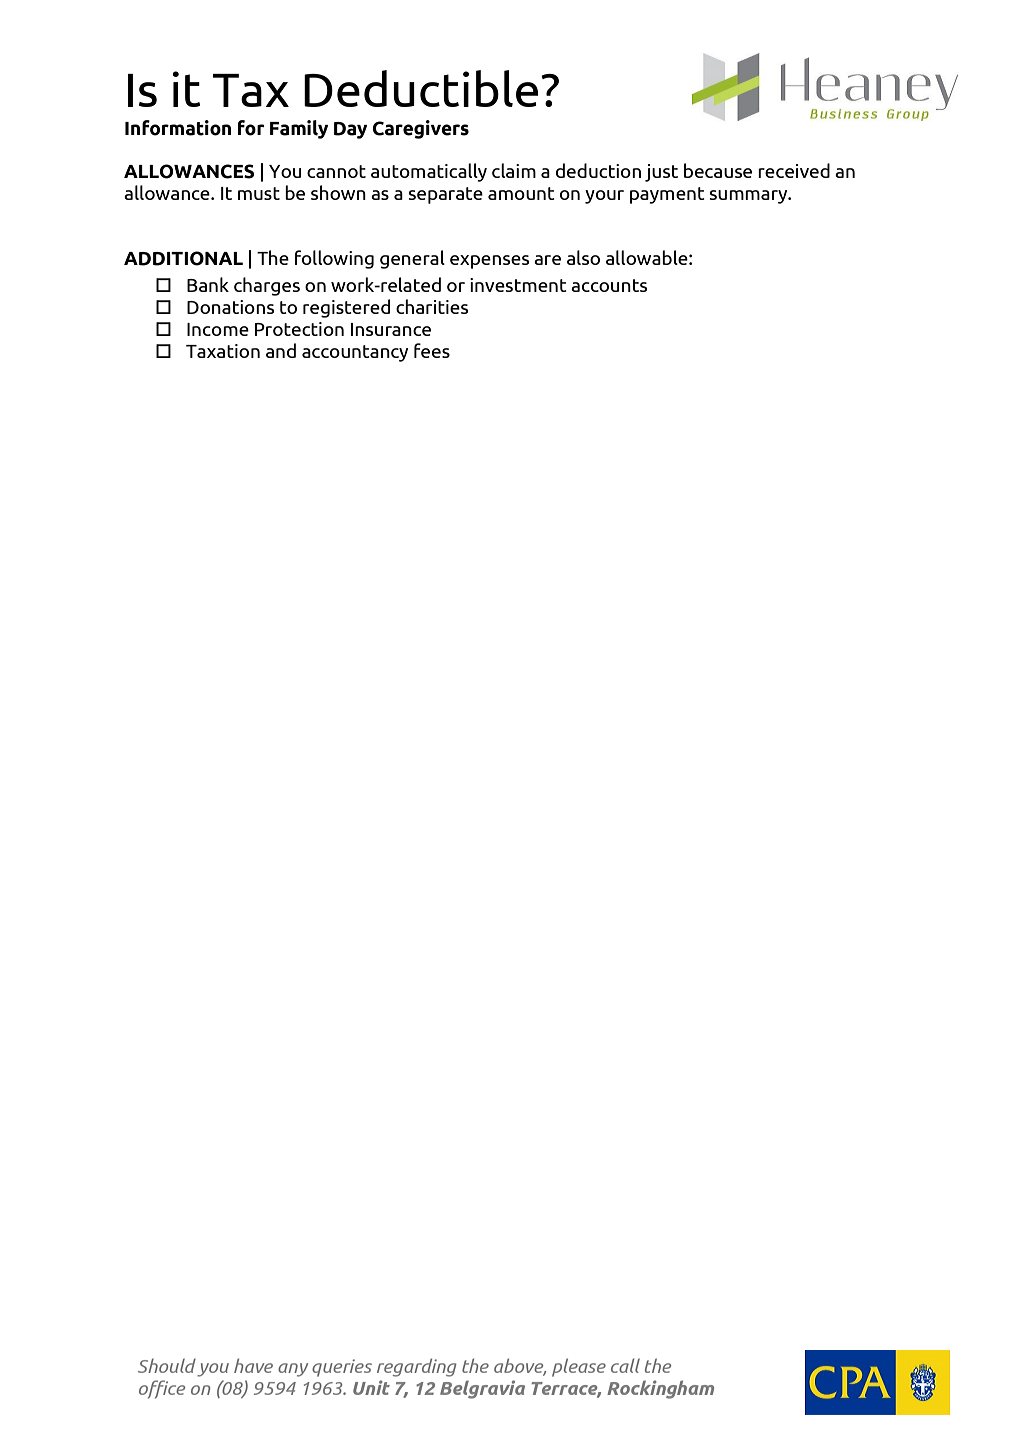 The image size is (1026, 1451). What do you see at coordinates (609, 285) in the screenshot?
I see `accounts` at bounding box center [609, 285].
